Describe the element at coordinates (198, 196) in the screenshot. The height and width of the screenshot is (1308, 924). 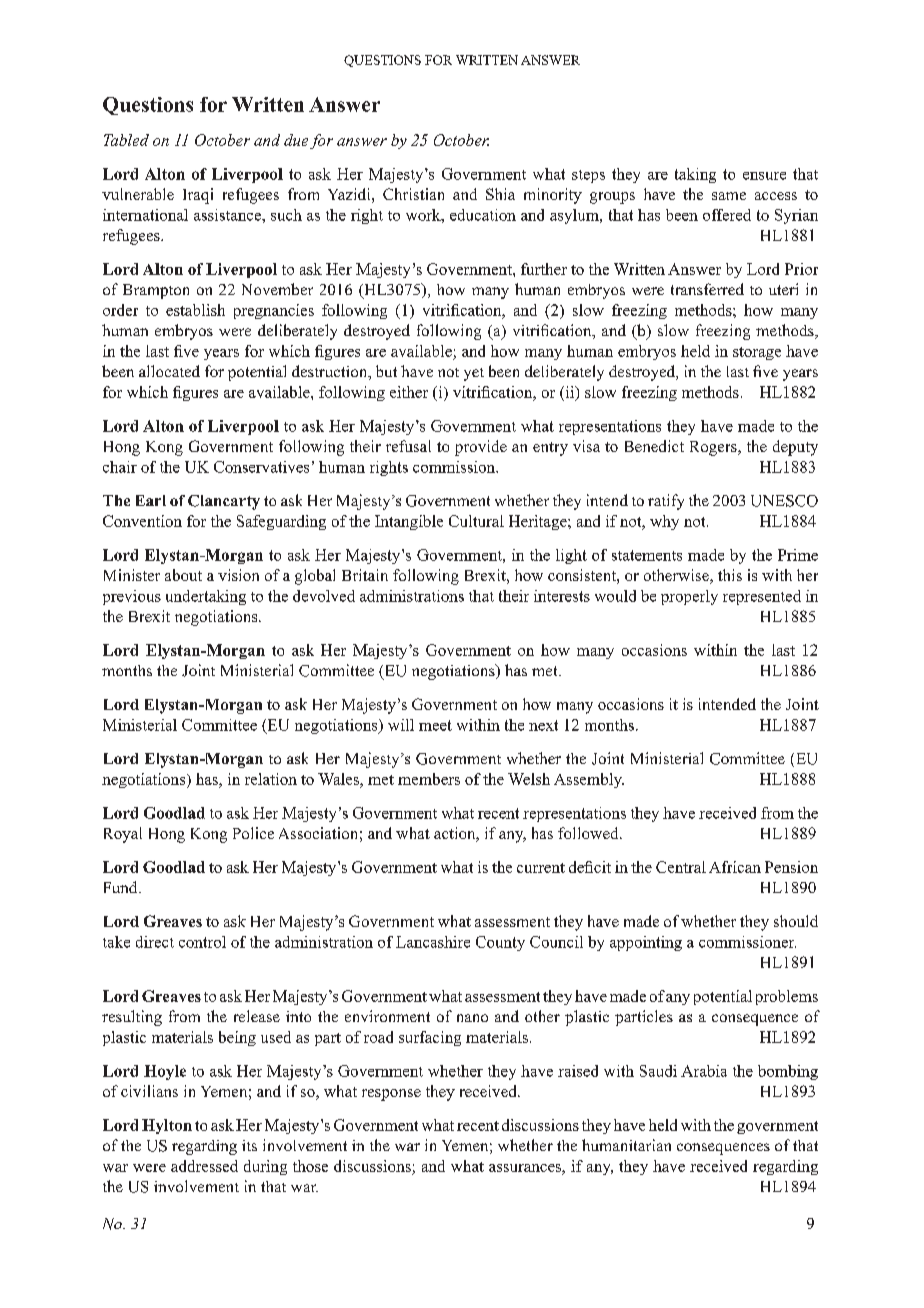
I see `Iraqi` at that location.
